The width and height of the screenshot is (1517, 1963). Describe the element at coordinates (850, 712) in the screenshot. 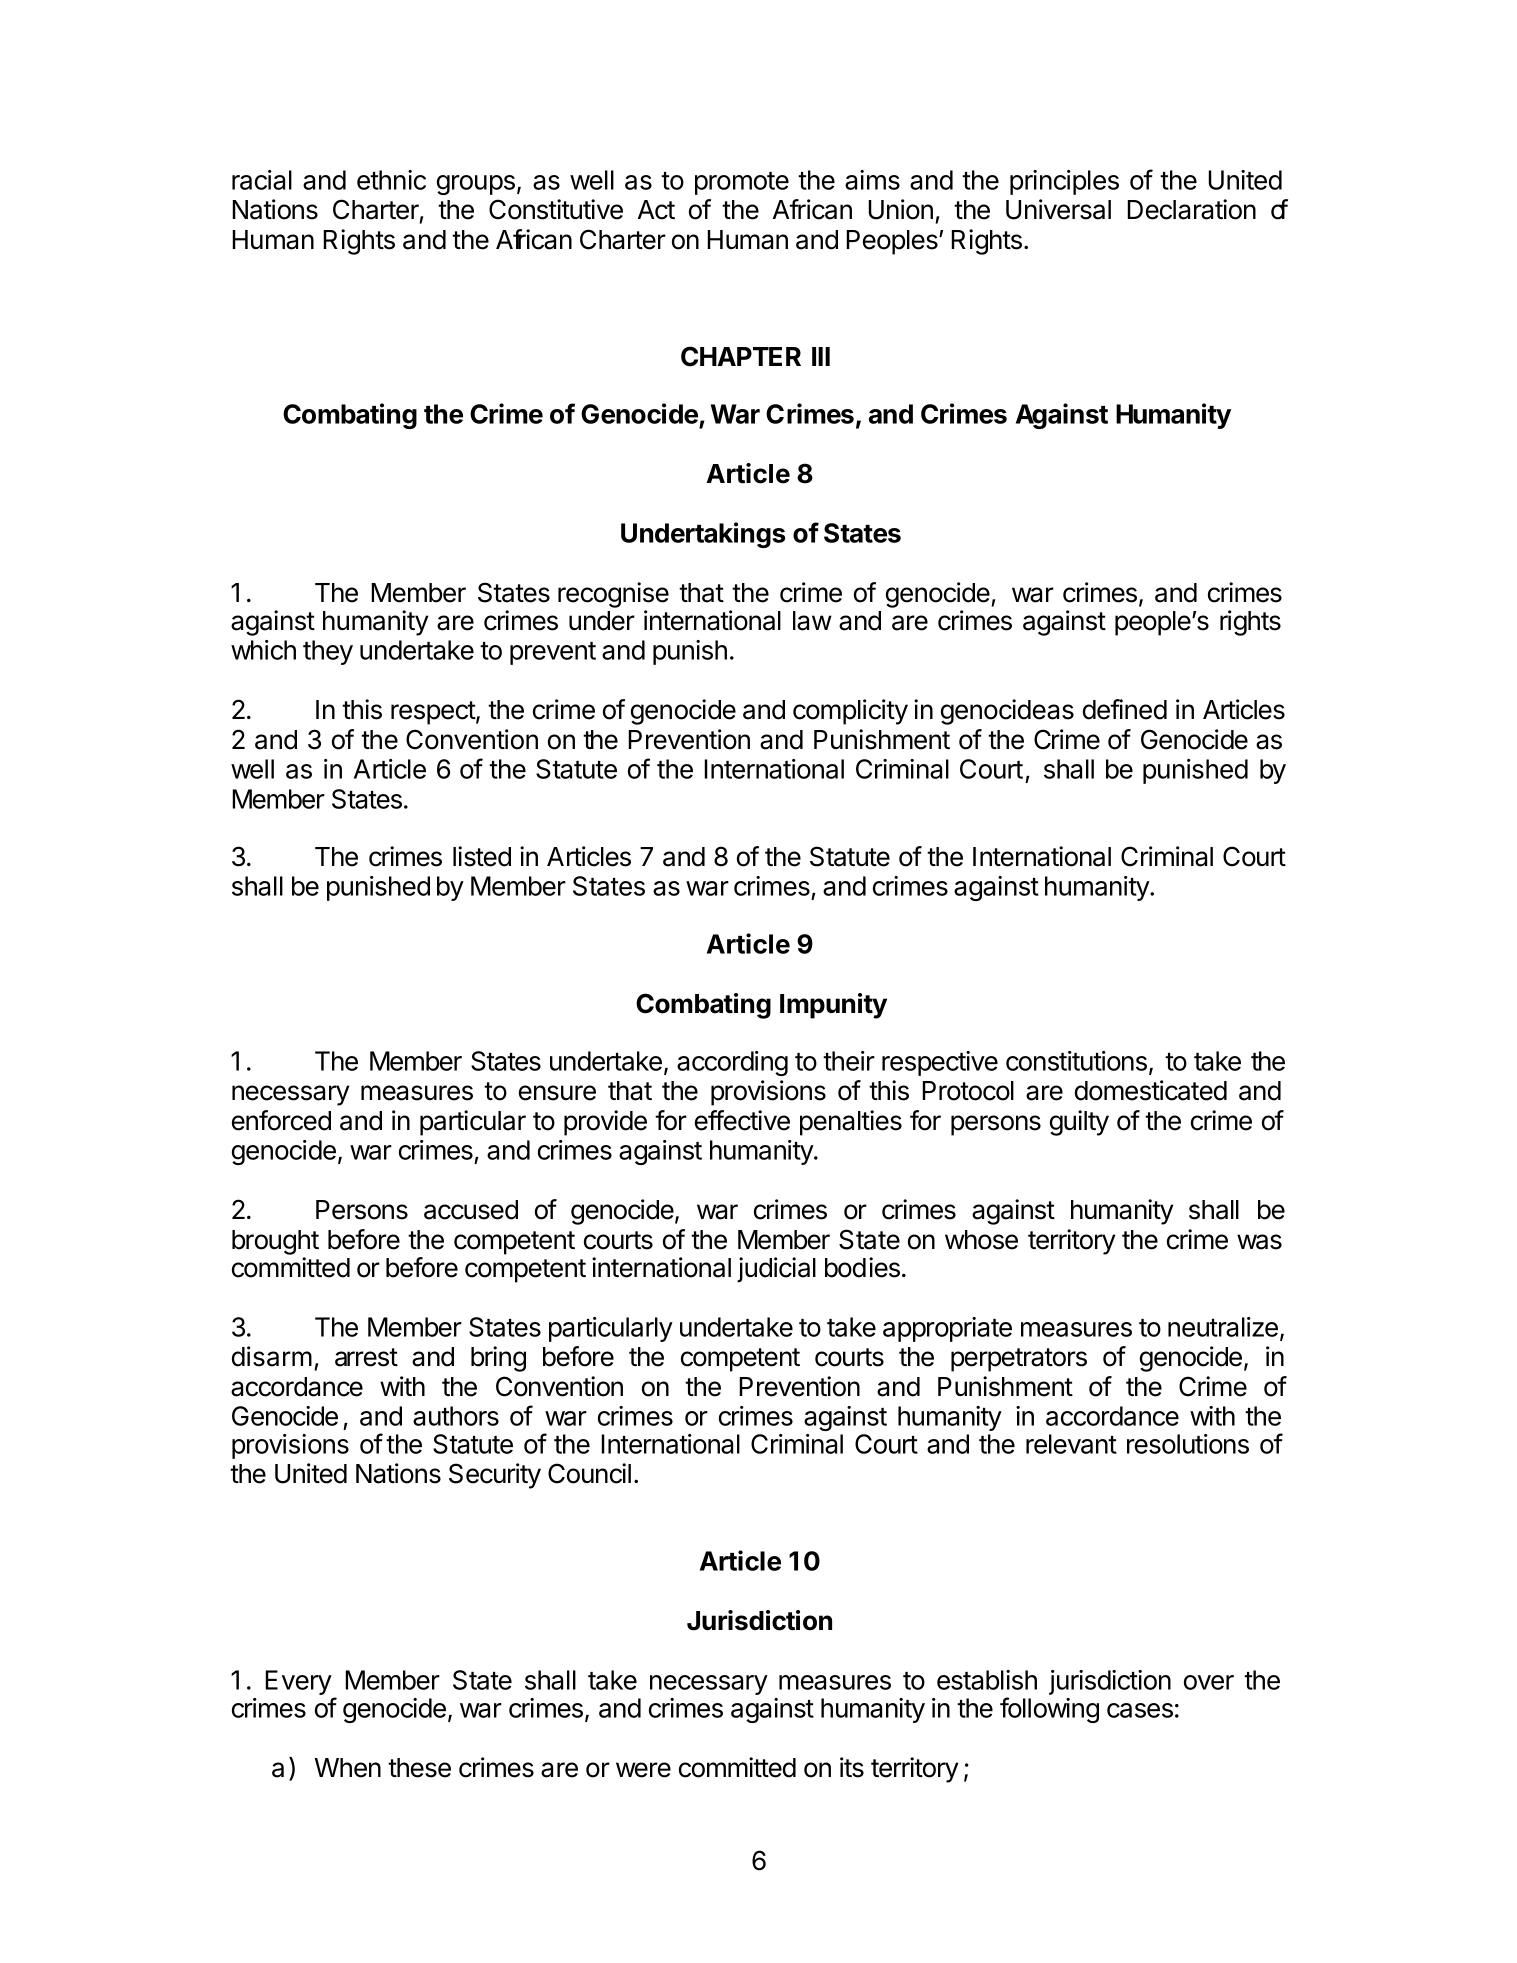

I see `complicity` at that location.
